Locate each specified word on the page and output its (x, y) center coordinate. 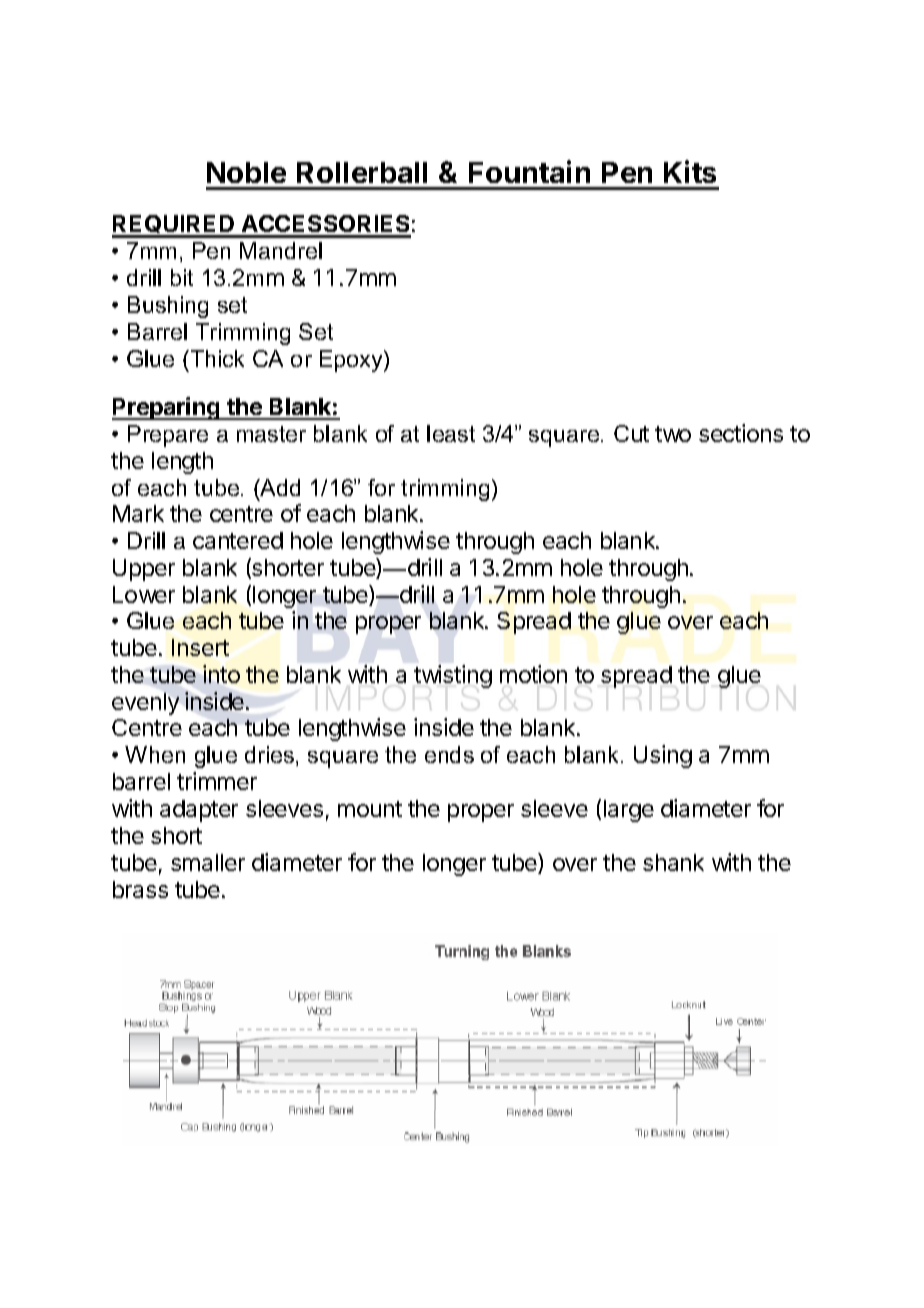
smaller (208, 862)
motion (533, 674)
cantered (238, 540)
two (673, 434)
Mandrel (281, 250)
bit (182, 277)
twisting (453, 676)
